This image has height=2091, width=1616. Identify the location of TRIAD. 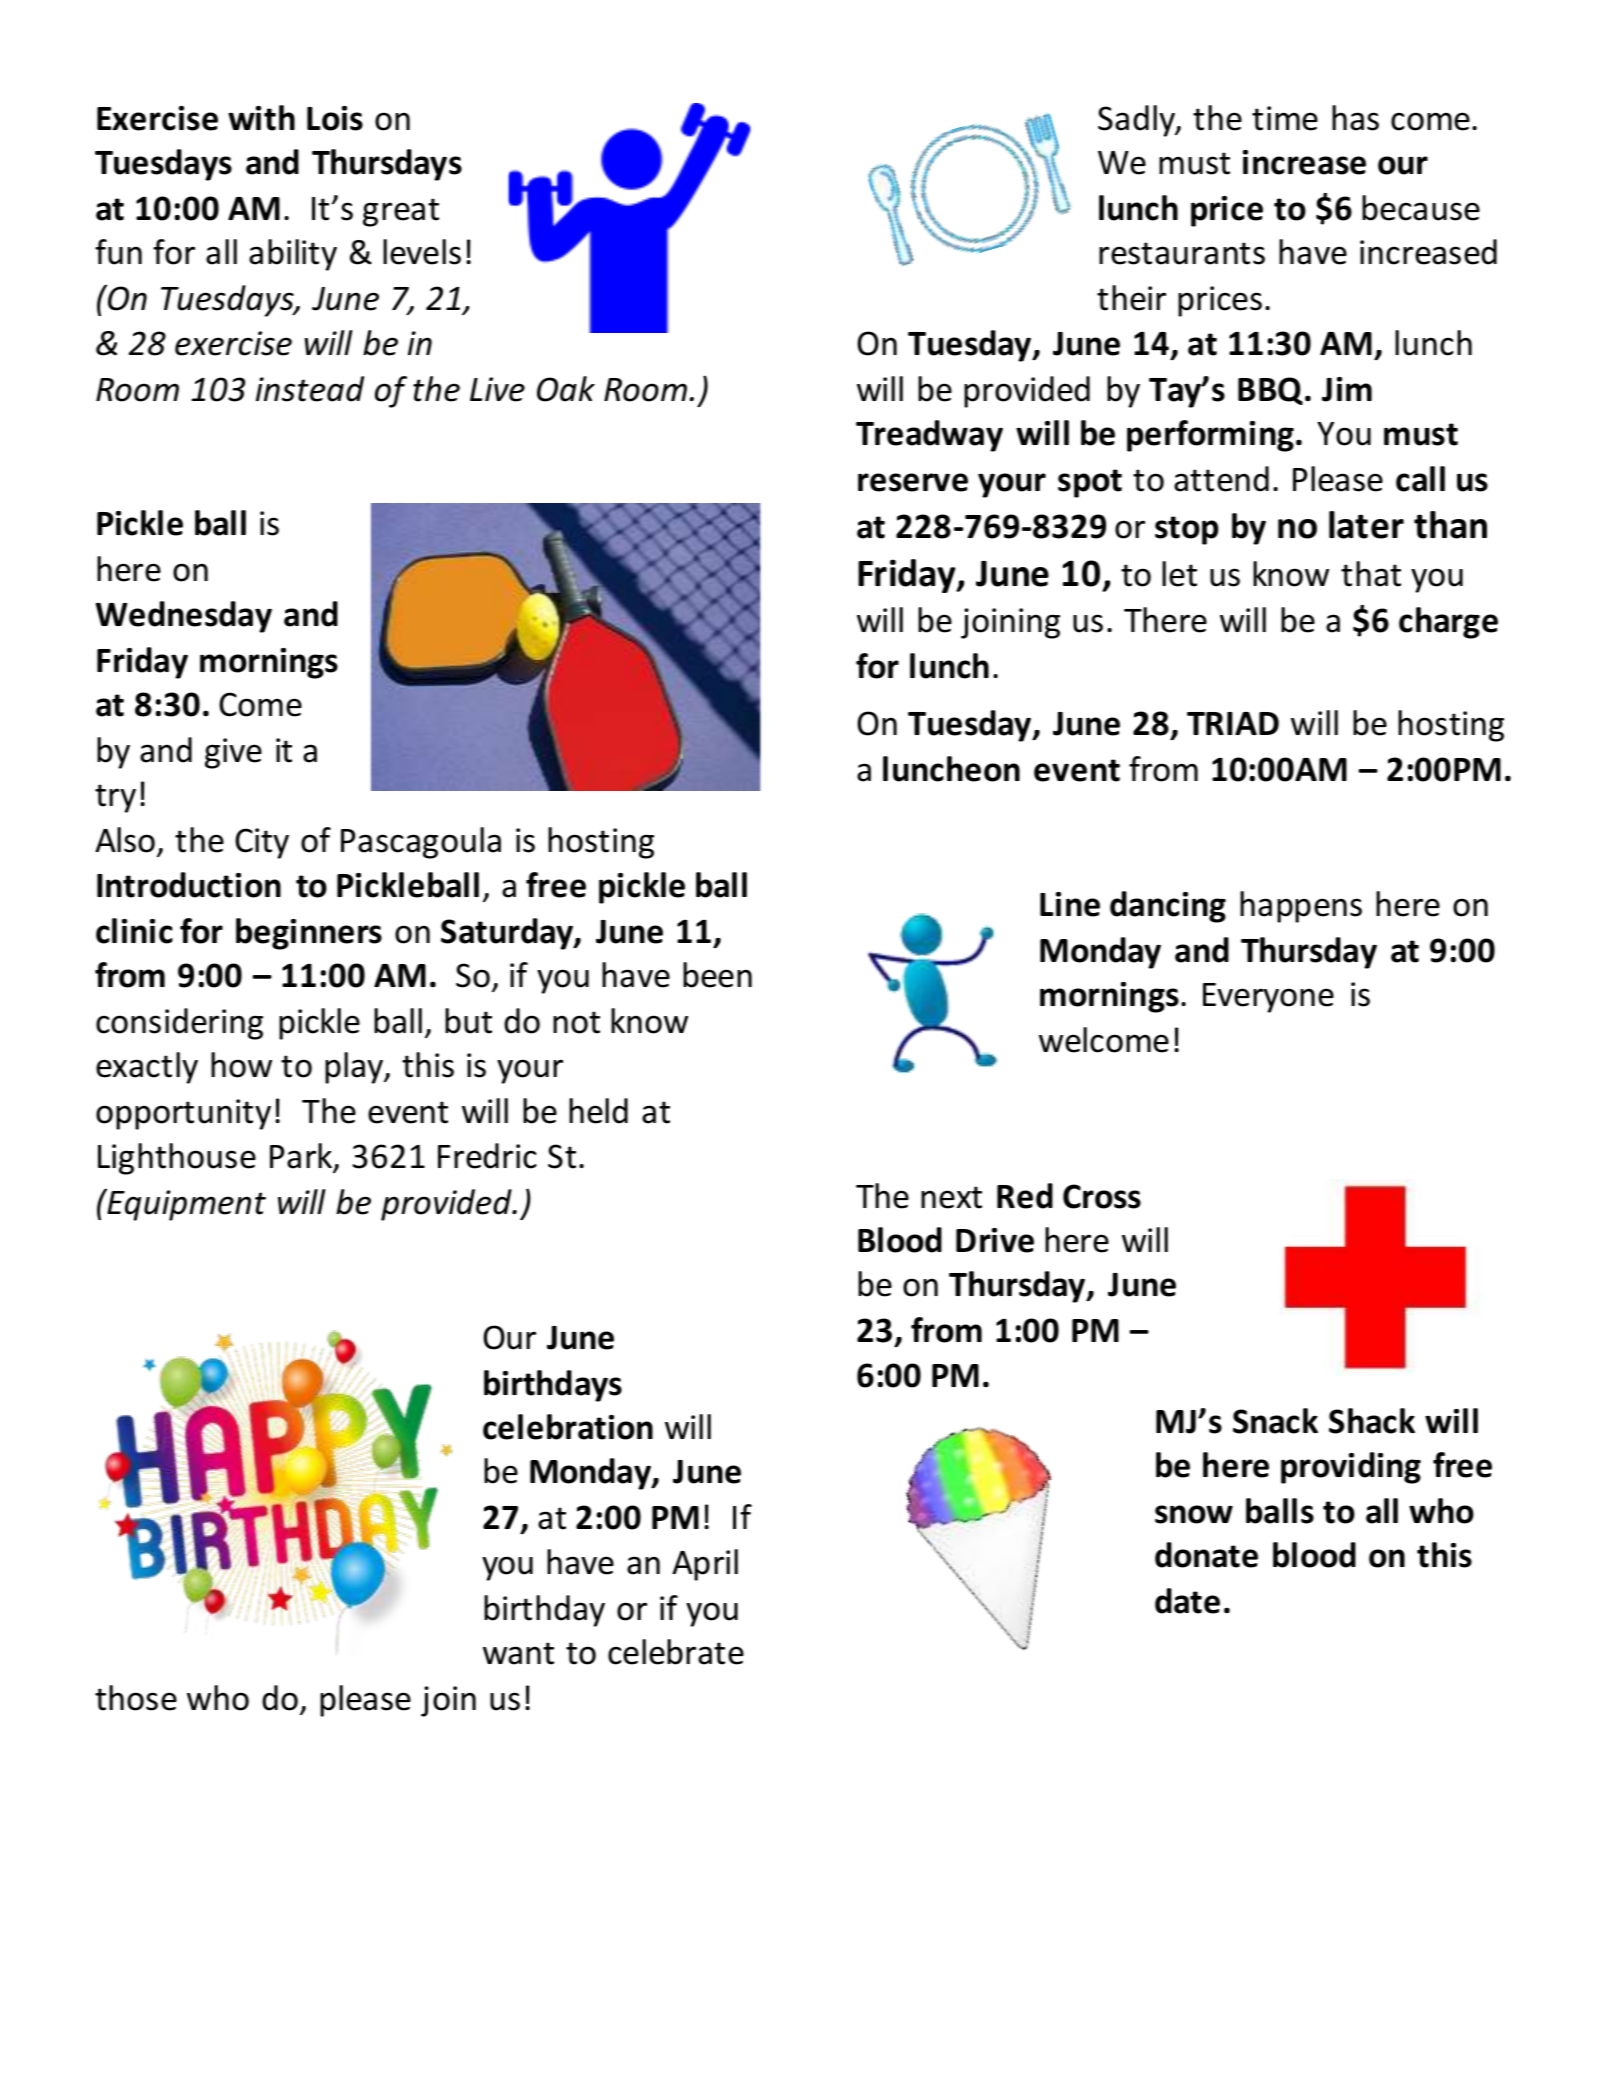
(1233, 723).
